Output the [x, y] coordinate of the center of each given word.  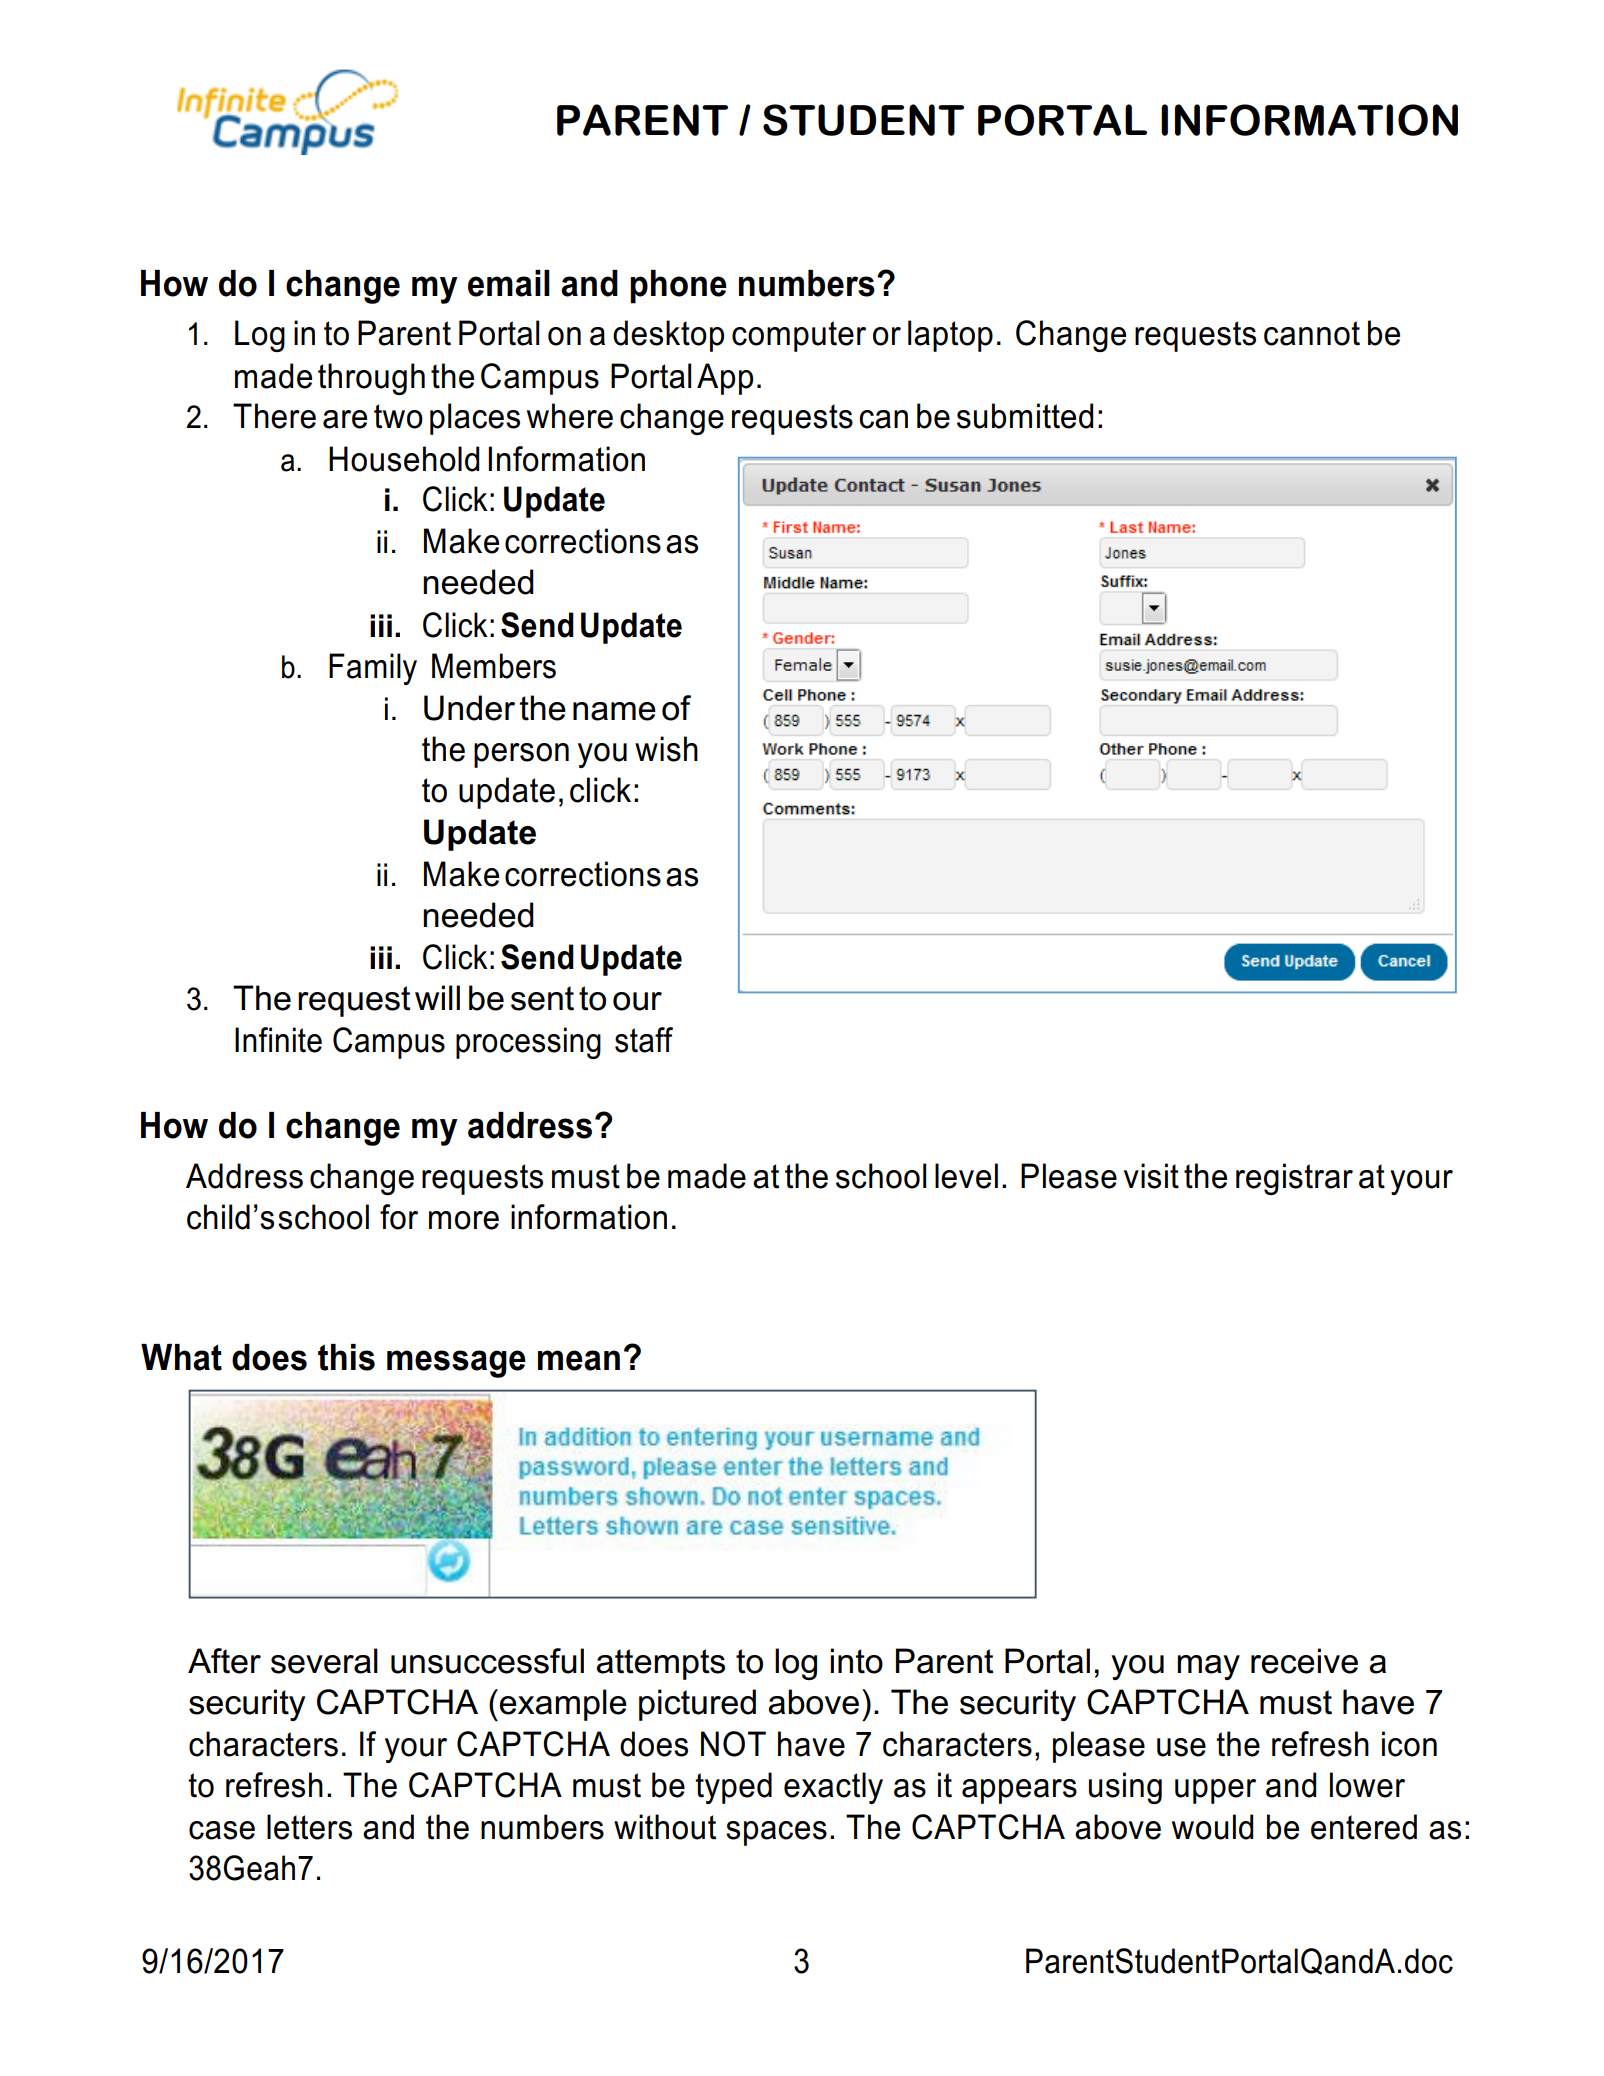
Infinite [278, 1040]
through [371, 379]
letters [309, 1827]
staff [644, 1040]
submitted [1025, 416]
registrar [1294, 1179]
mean [579, 1360]
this [346, 1357]
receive [1304, 1661]
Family [373, 669]
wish [666, 749]
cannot [1312, 333]
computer [799, 336]
